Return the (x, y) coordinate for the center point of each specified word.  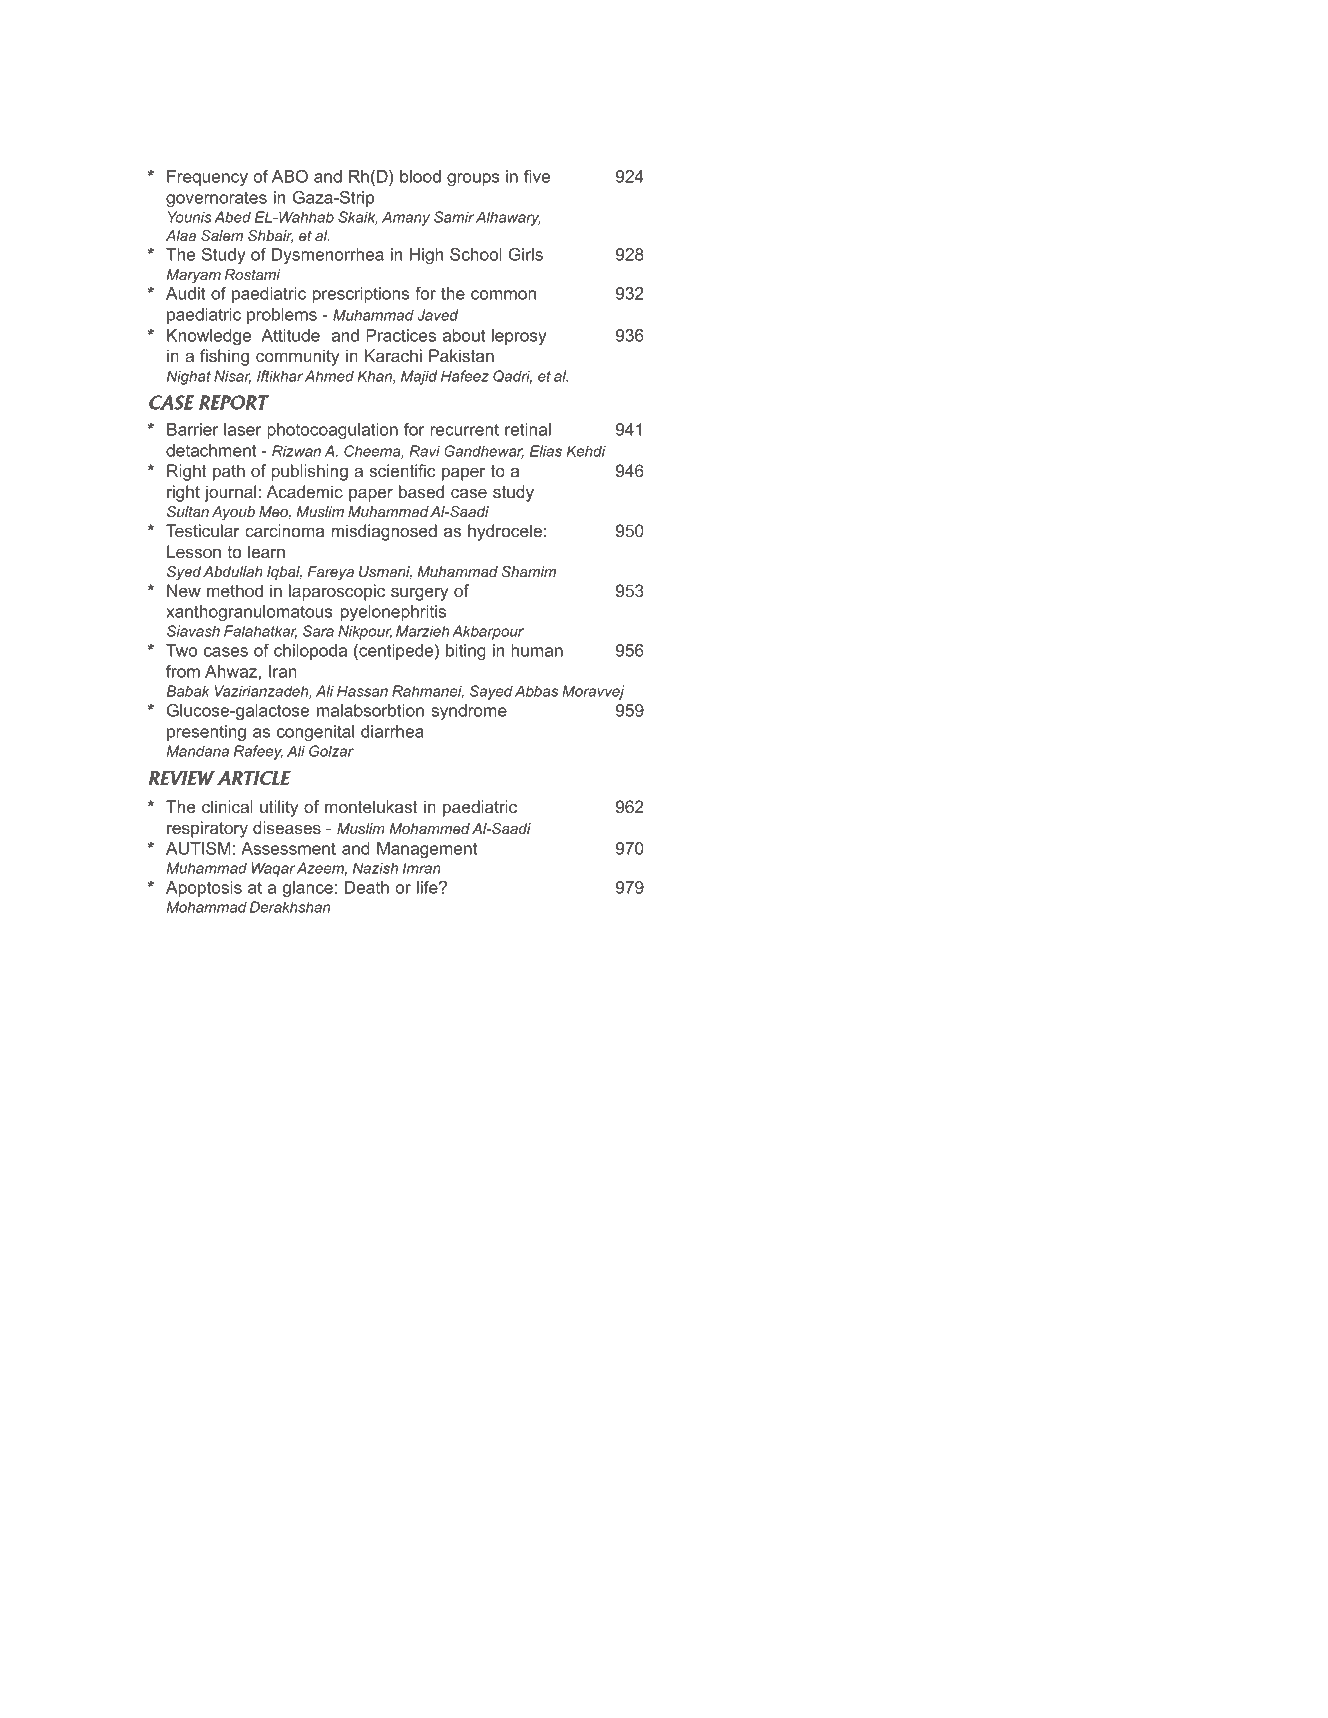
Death (367, 887)
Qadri (512, 377)
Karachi (393, 355)
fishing (224, 357)
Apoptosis (204, 889)
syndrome (469, 712)
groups (473, 179)
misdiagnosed (384, 532)
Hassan (362, 691)
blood (420, 176)
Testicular (203, 530)
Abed (232, 217)
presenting (206, 733)
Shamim (529, 571)
